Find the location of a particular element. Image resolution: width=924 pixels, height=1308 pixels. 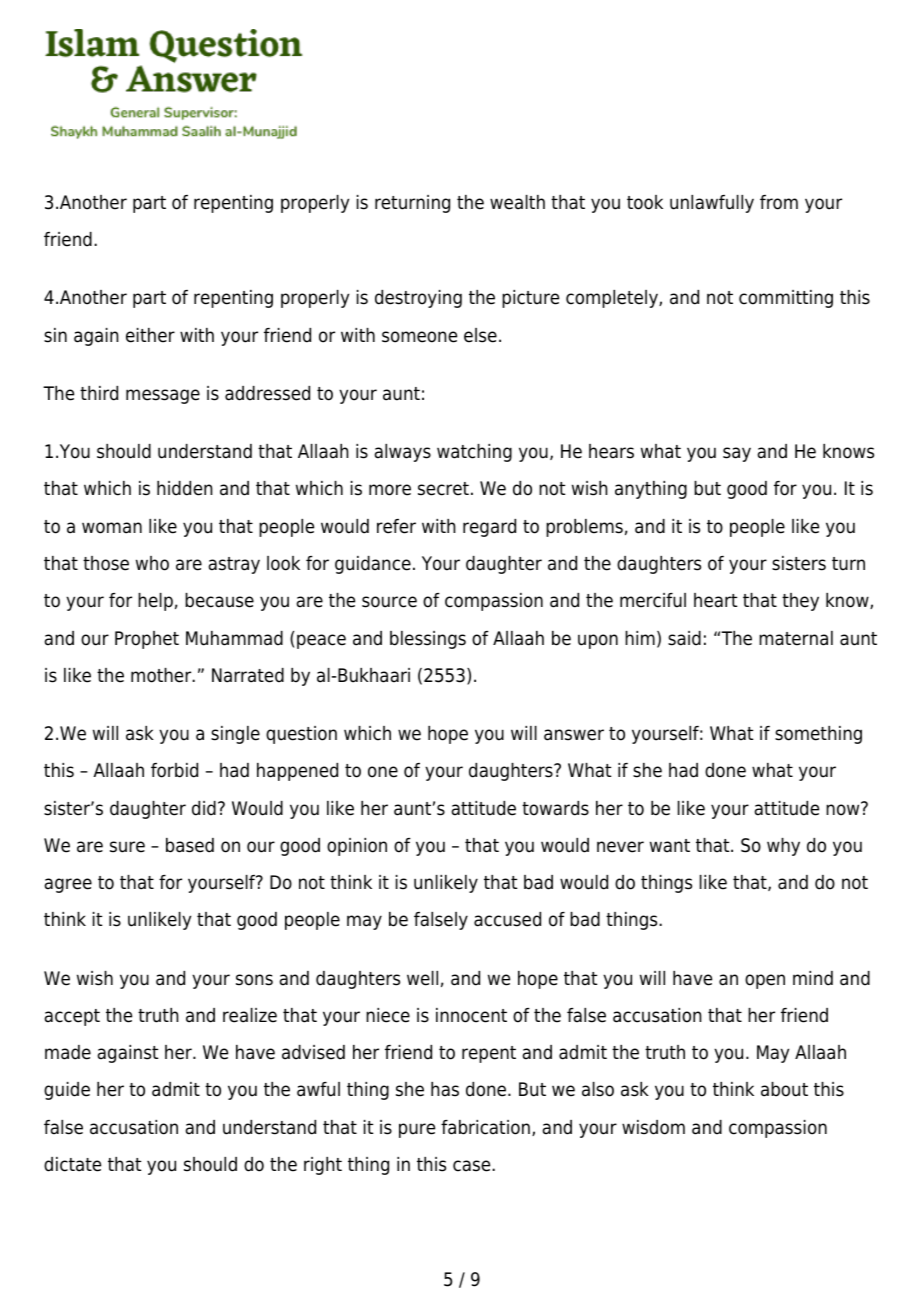

said is located at coordinates (684, 638).
